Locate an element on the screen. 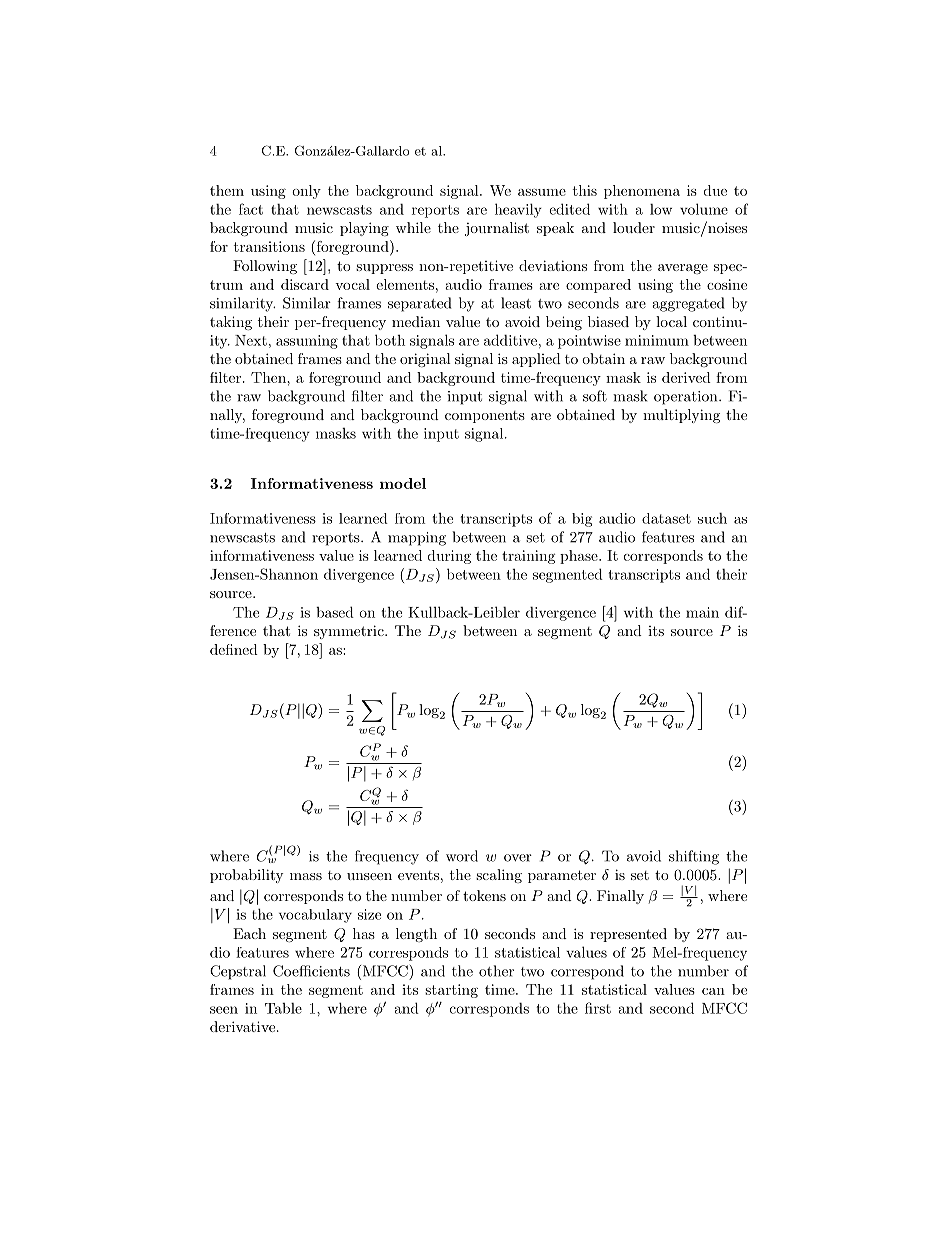  Table is located at coordinates (283, 1008).
